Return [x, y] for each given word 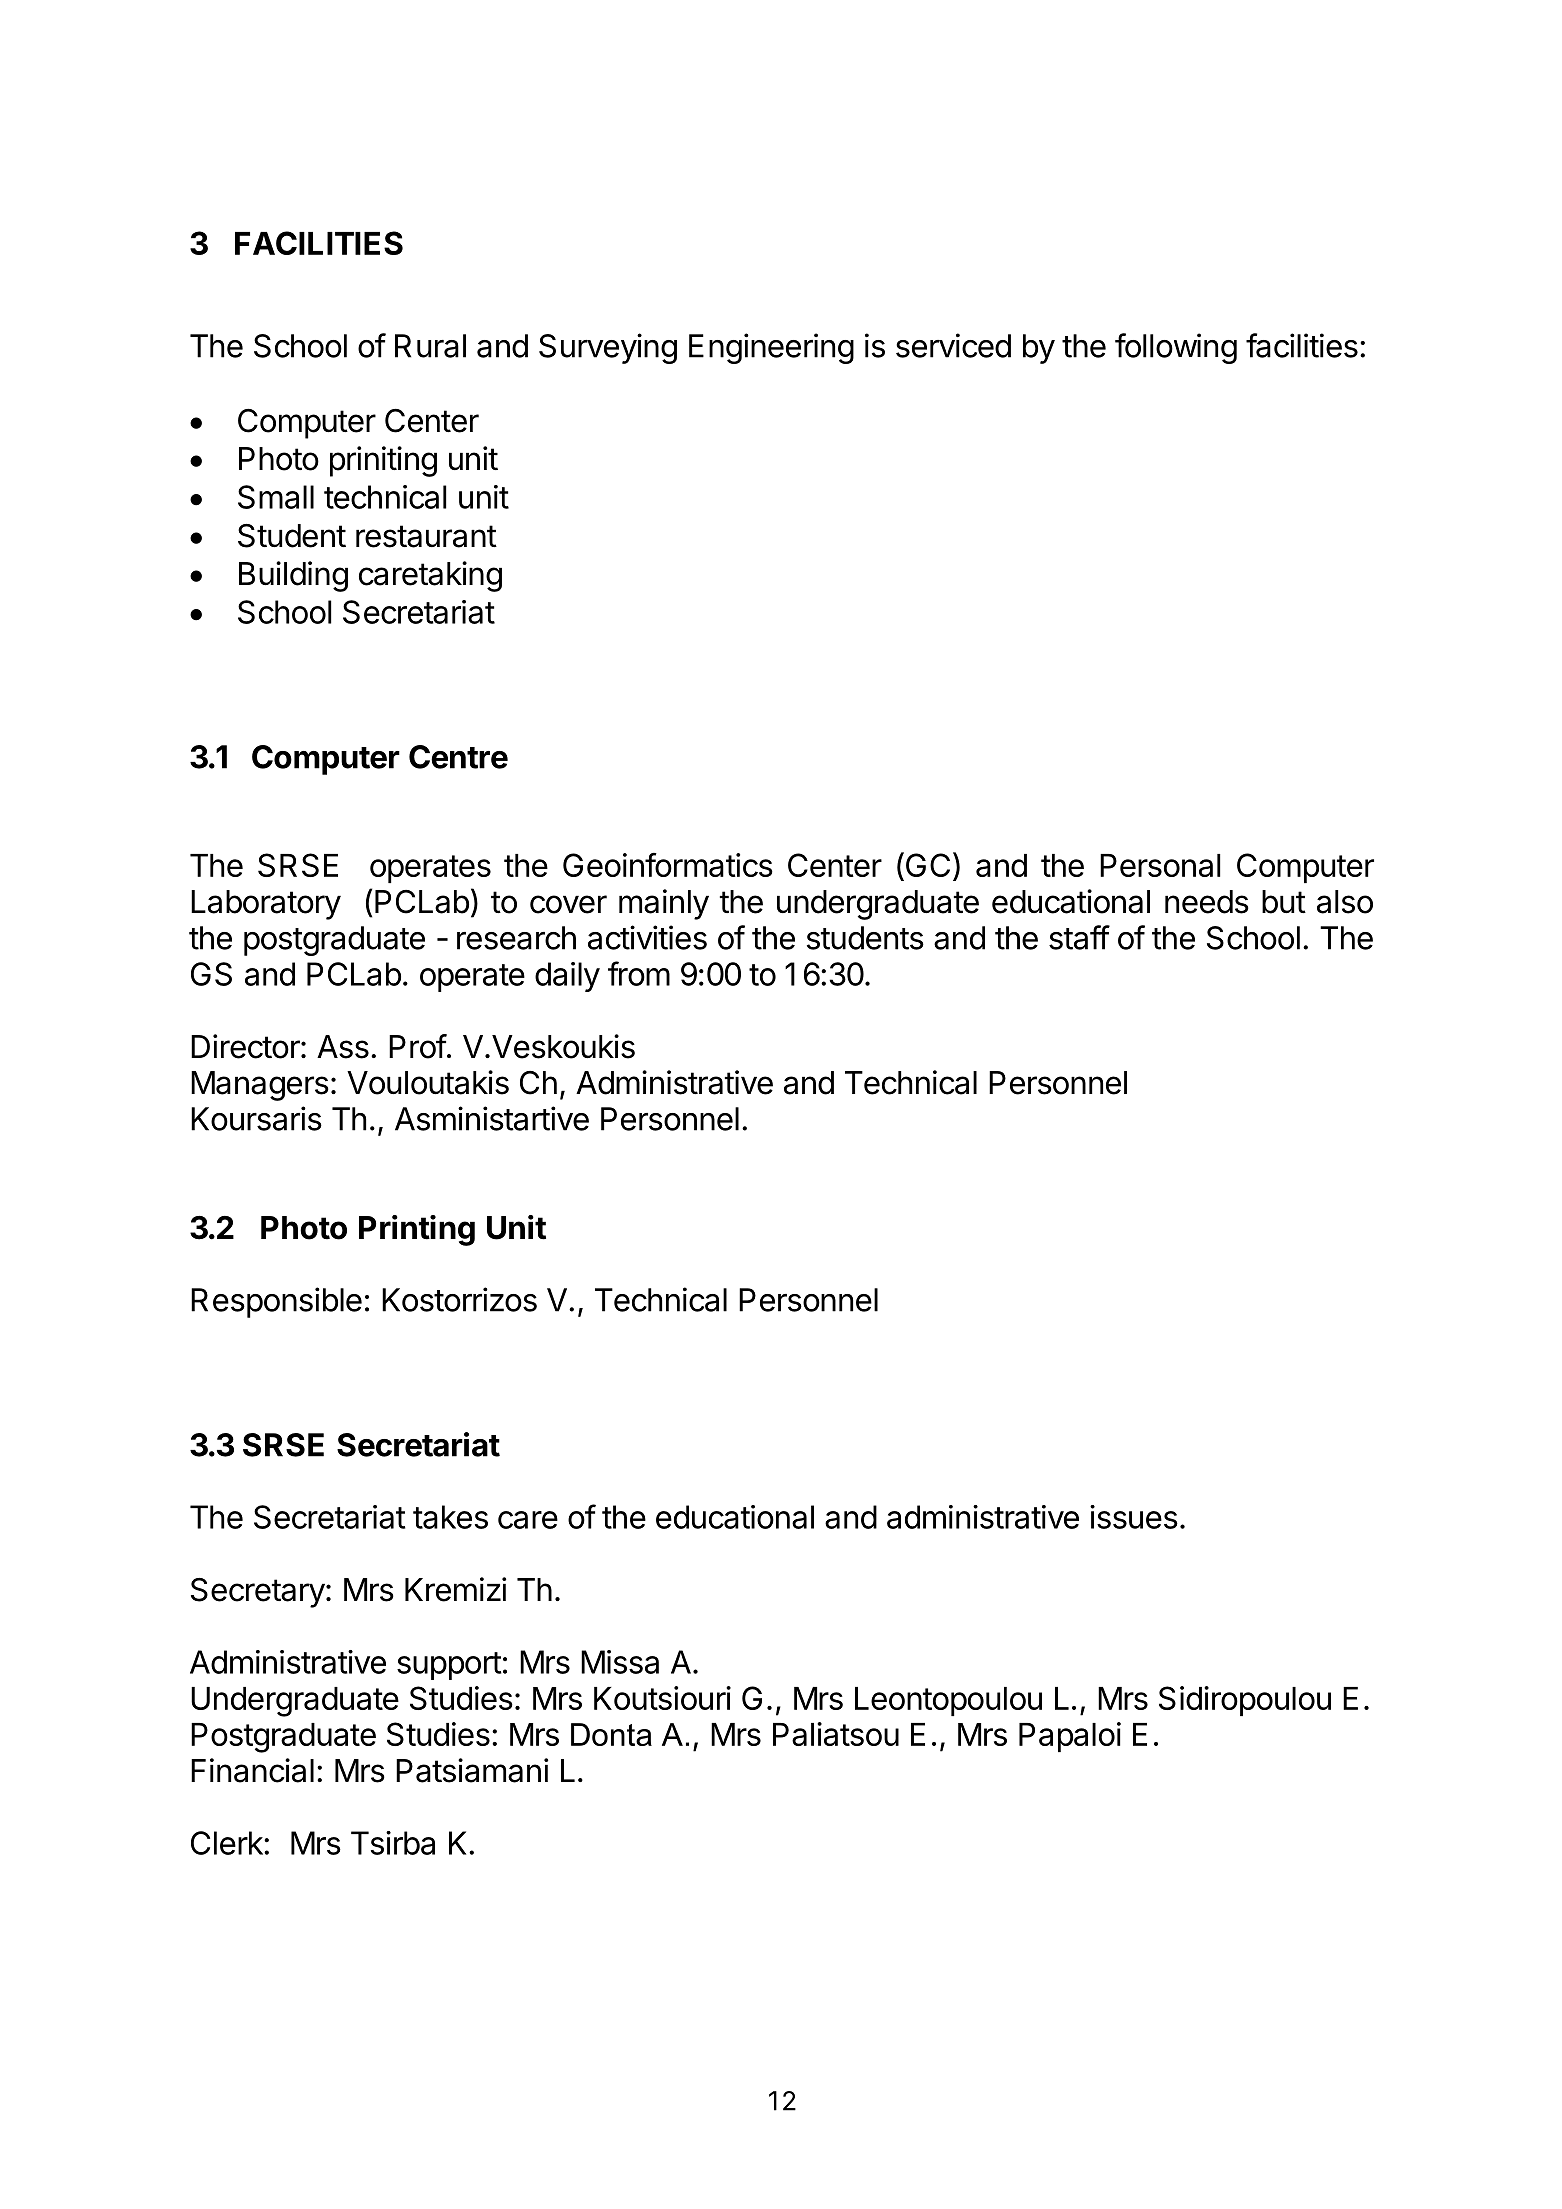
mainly [664, 904]
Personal [1160, 865]
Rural [430, 346]
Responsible [276, 1302]
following [1176, 348]
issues [1134, 1517]
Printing [417, 1230]
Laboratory [266, 905]
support [449, 1666]
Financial [252, 1770]
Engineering [771, 348]
